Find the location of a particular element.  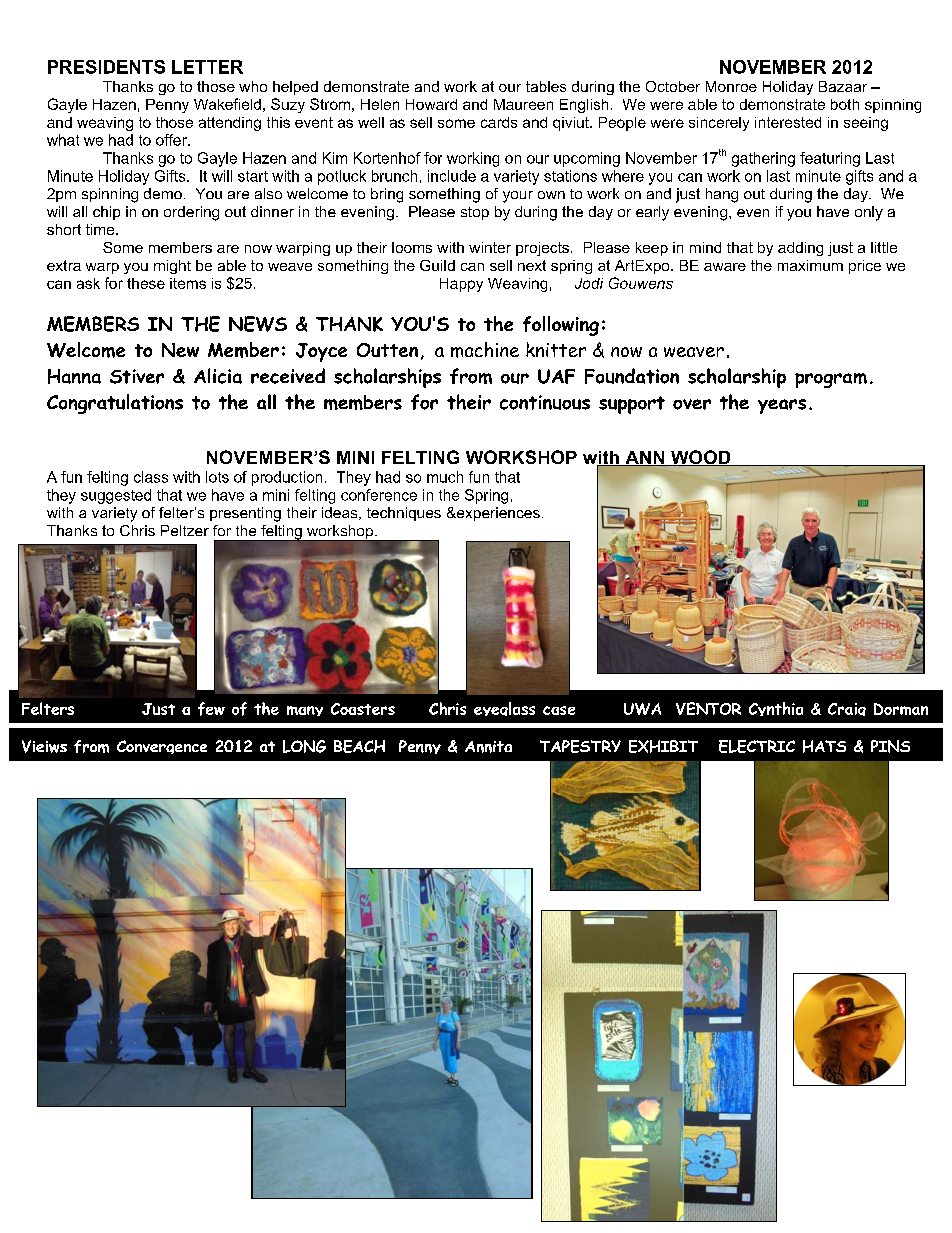

years is located at coordinates (782, 406).
